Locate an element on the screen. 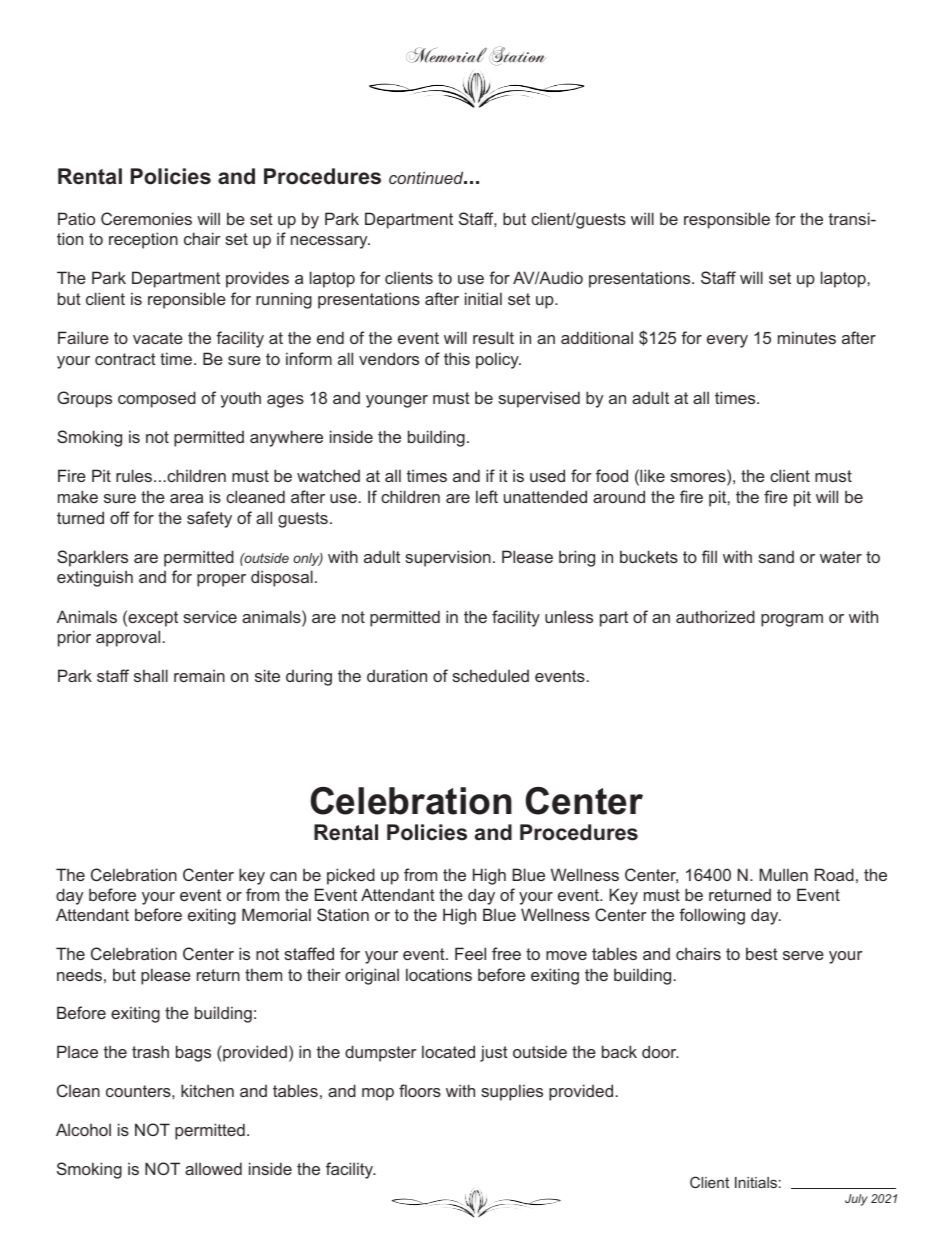  Ceremonies is located at coordinates (146, 218).
